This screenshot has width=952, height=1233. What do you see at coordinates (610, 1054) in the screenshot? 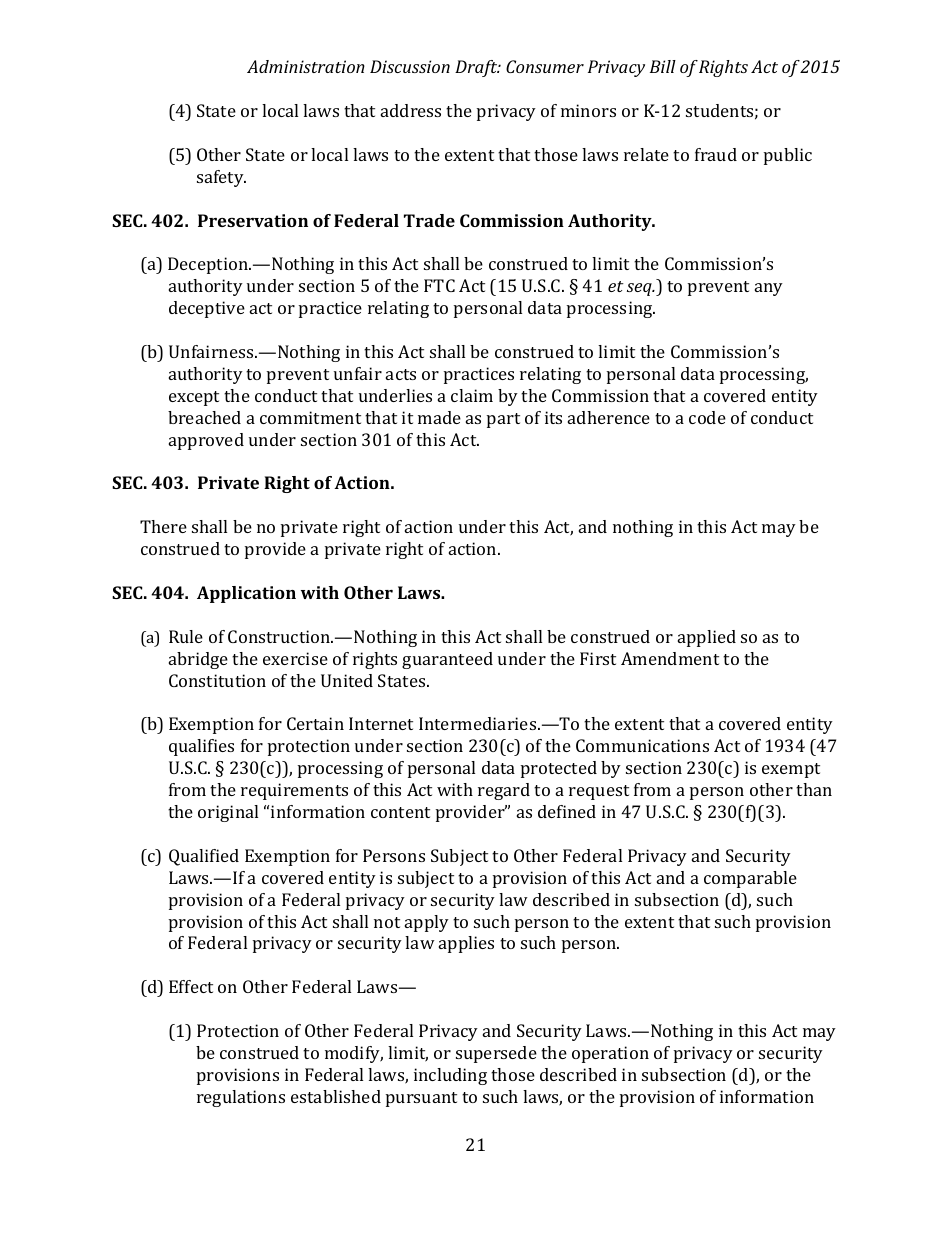
I see `operation` at bounding box center [610, 1054].
